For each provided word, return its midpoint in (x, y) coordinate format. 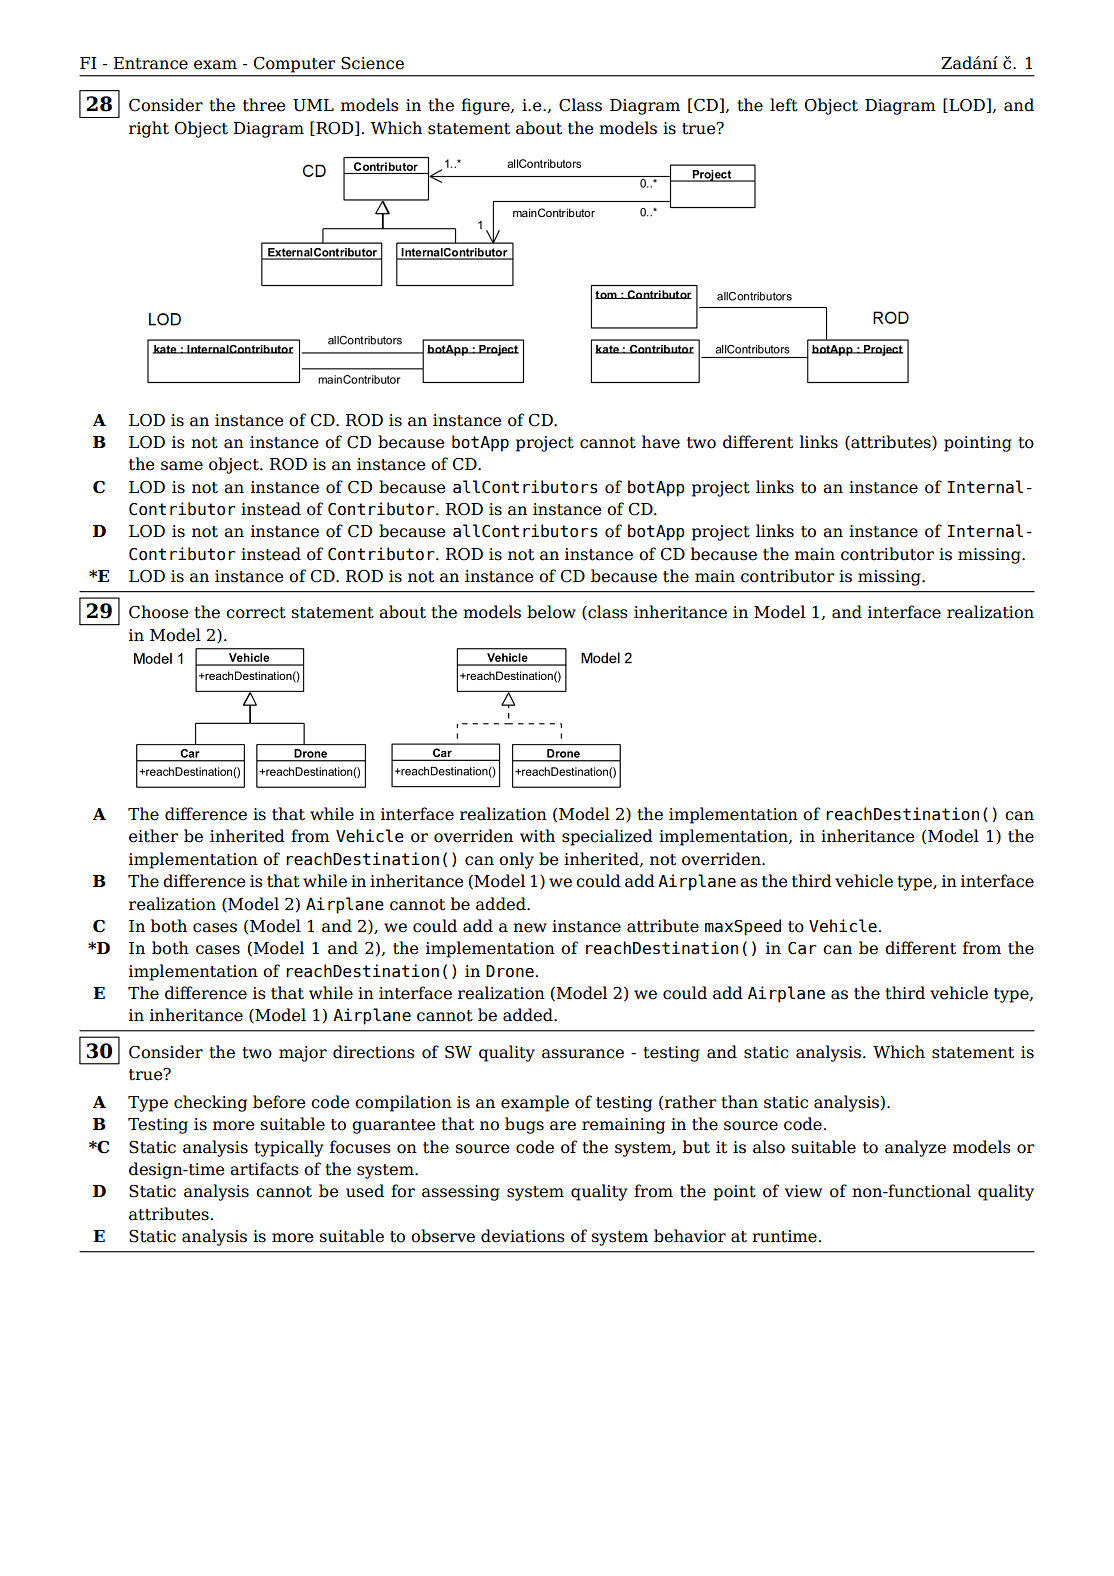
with (537, 836)
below (551, 612)
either (153, 836)
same (182, 466)
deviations (523, 1236)
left (784, 105)
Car (802, 948)
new (530, 928)
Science (372, 63)
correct (256, 613)
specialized (607, 837)
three (264, 105)
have (661, 442)
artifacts (264, 1169)
